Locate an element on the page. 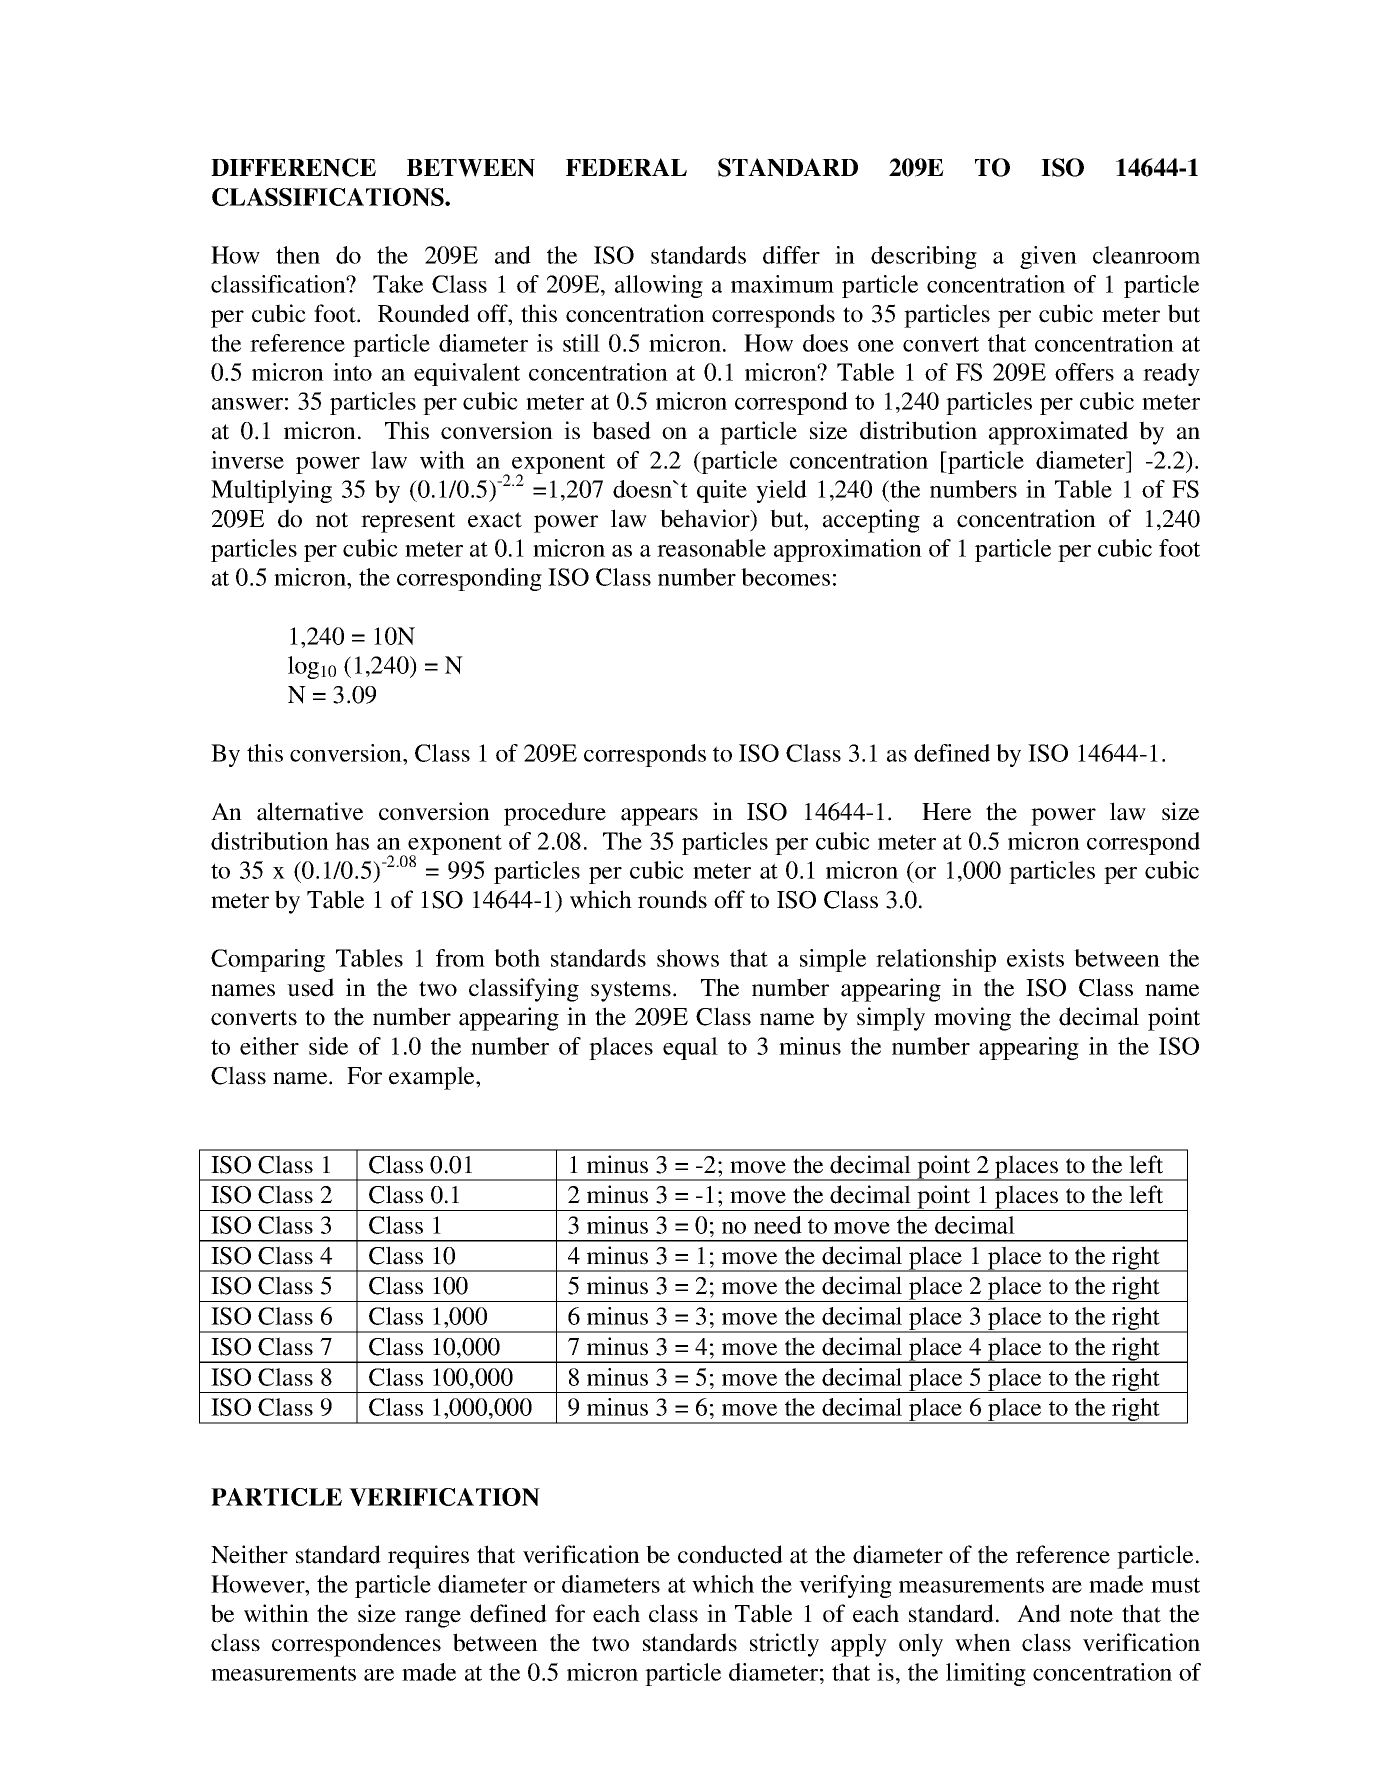 This page has width=1380, height=1786. range is located at coordinates (433, 1619).
